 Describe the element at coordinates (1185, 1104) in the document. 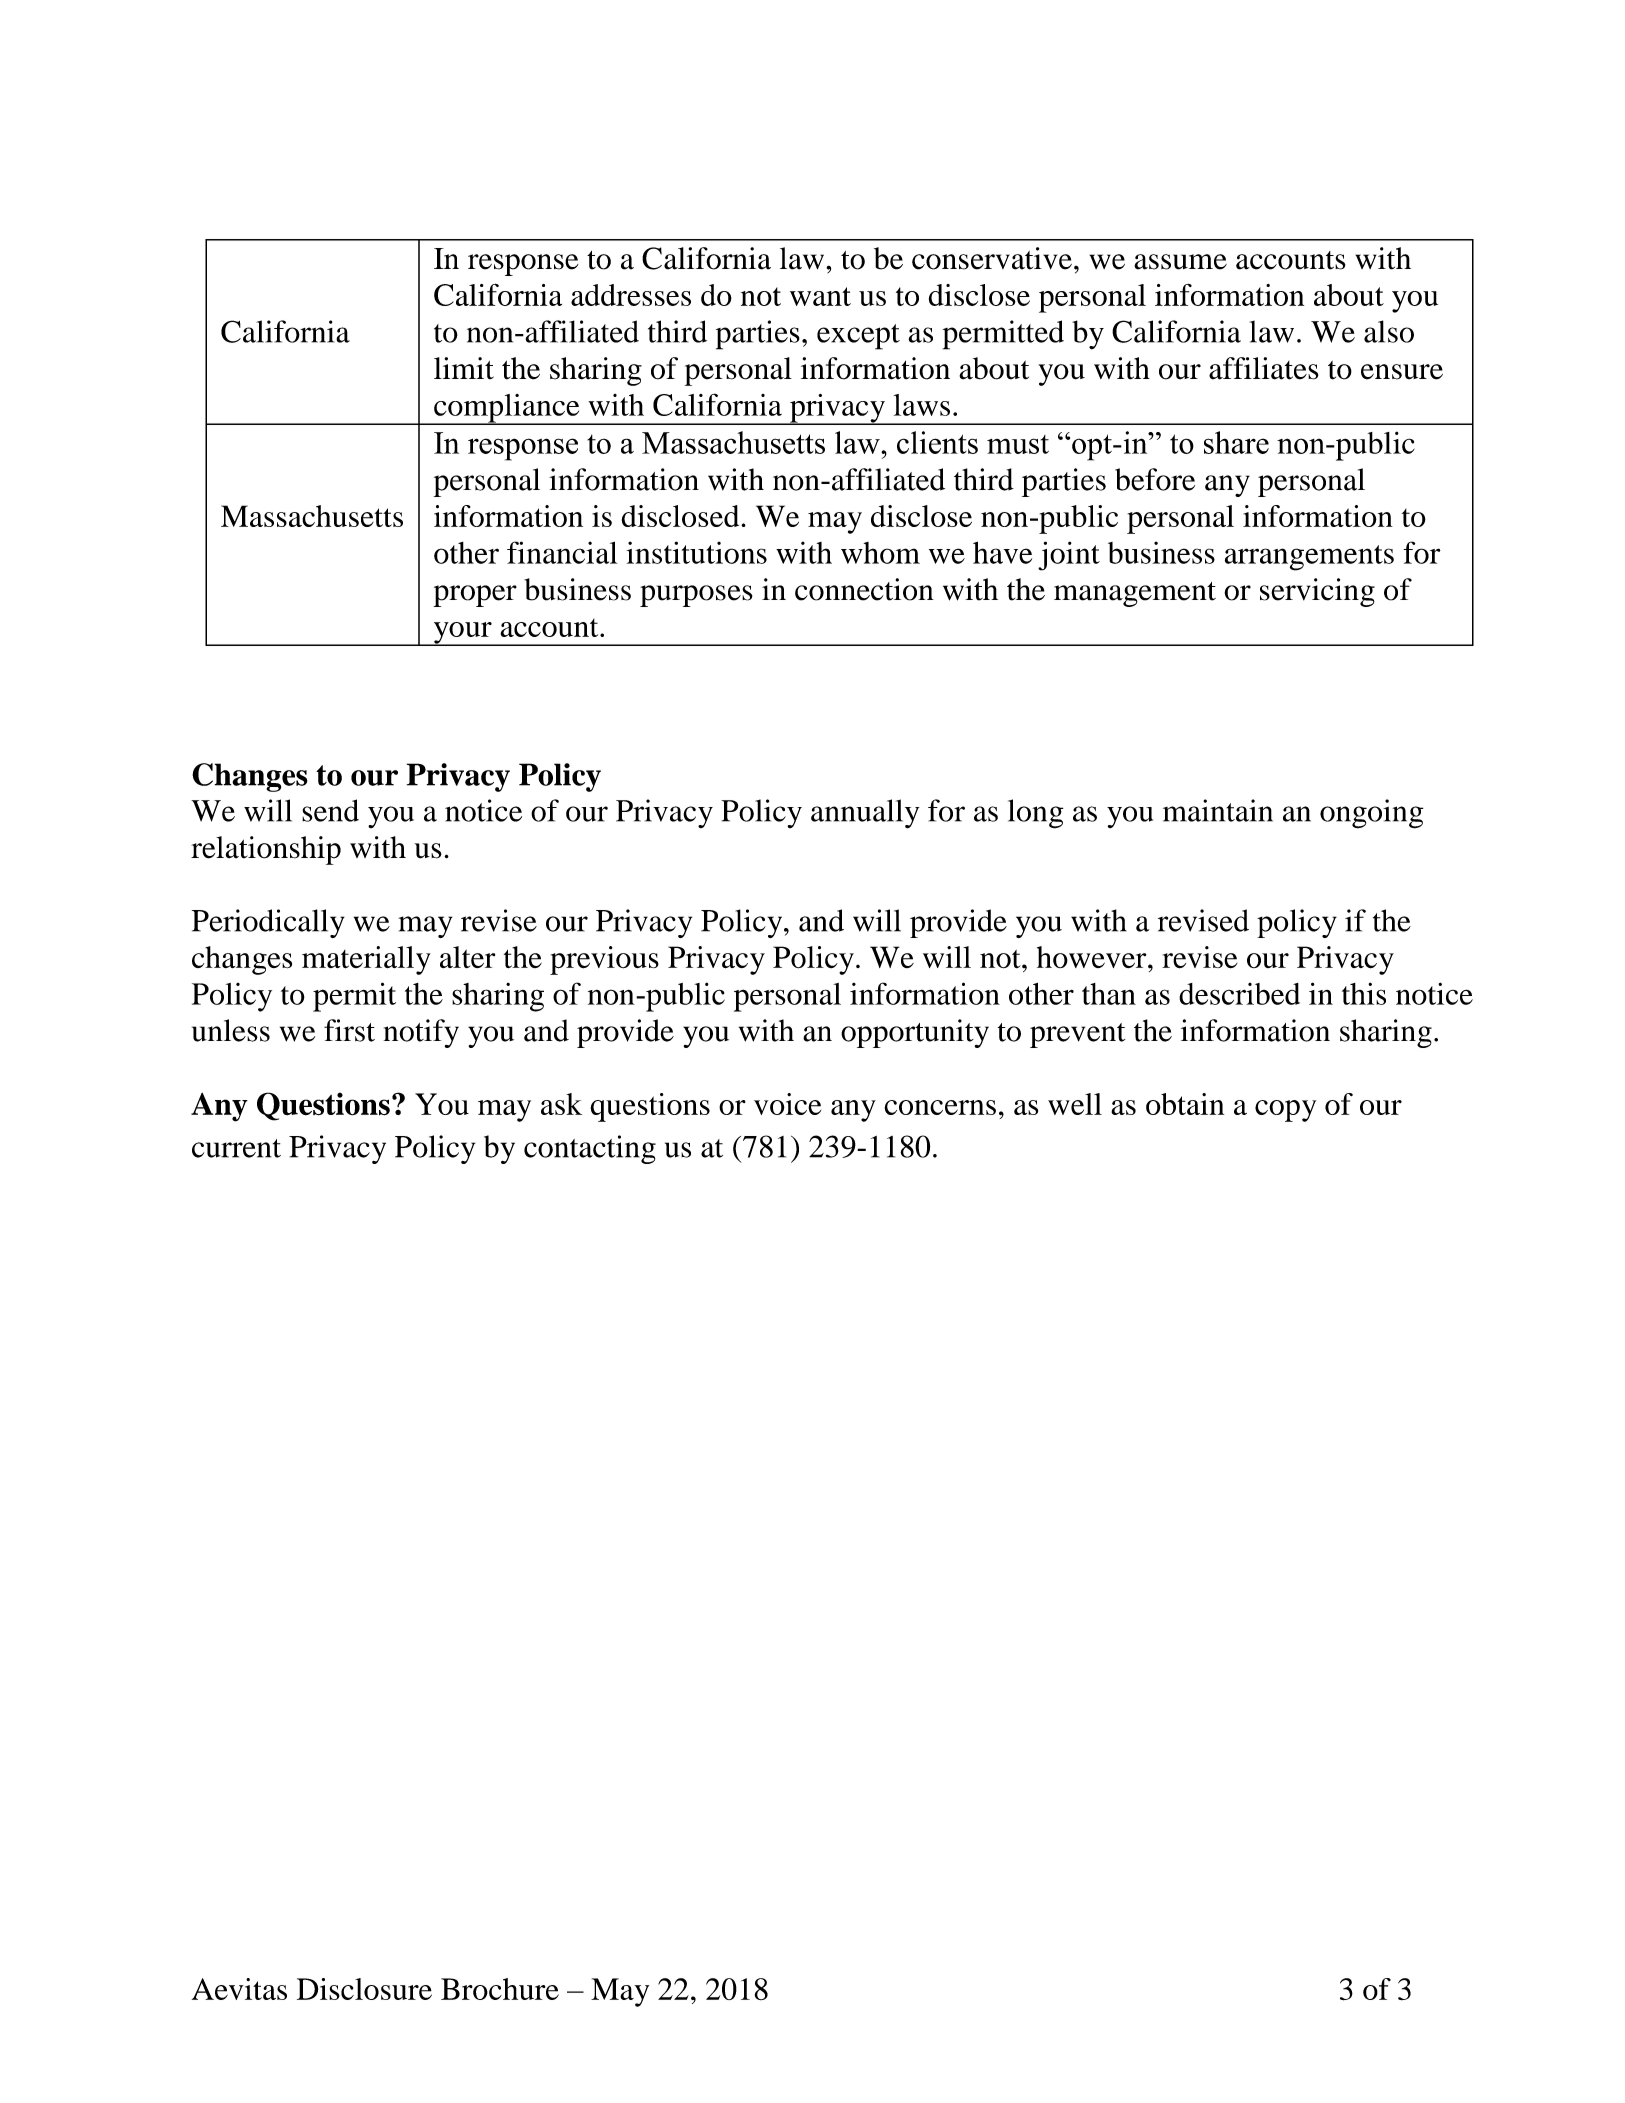

I see `obtain` at that location.
